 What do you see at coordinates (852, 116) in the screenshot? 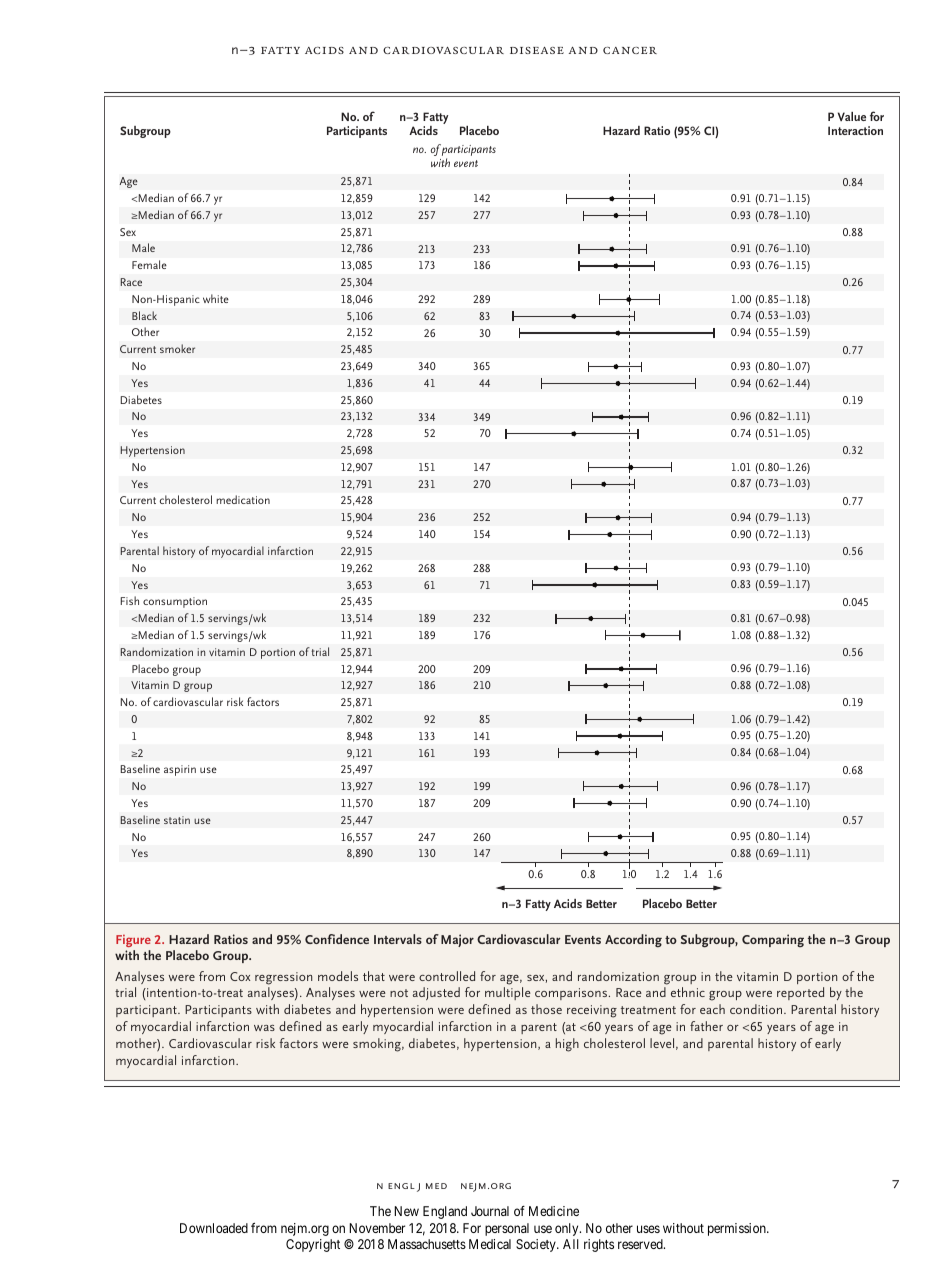
I see `Value` at bounding box center [852, 116].
